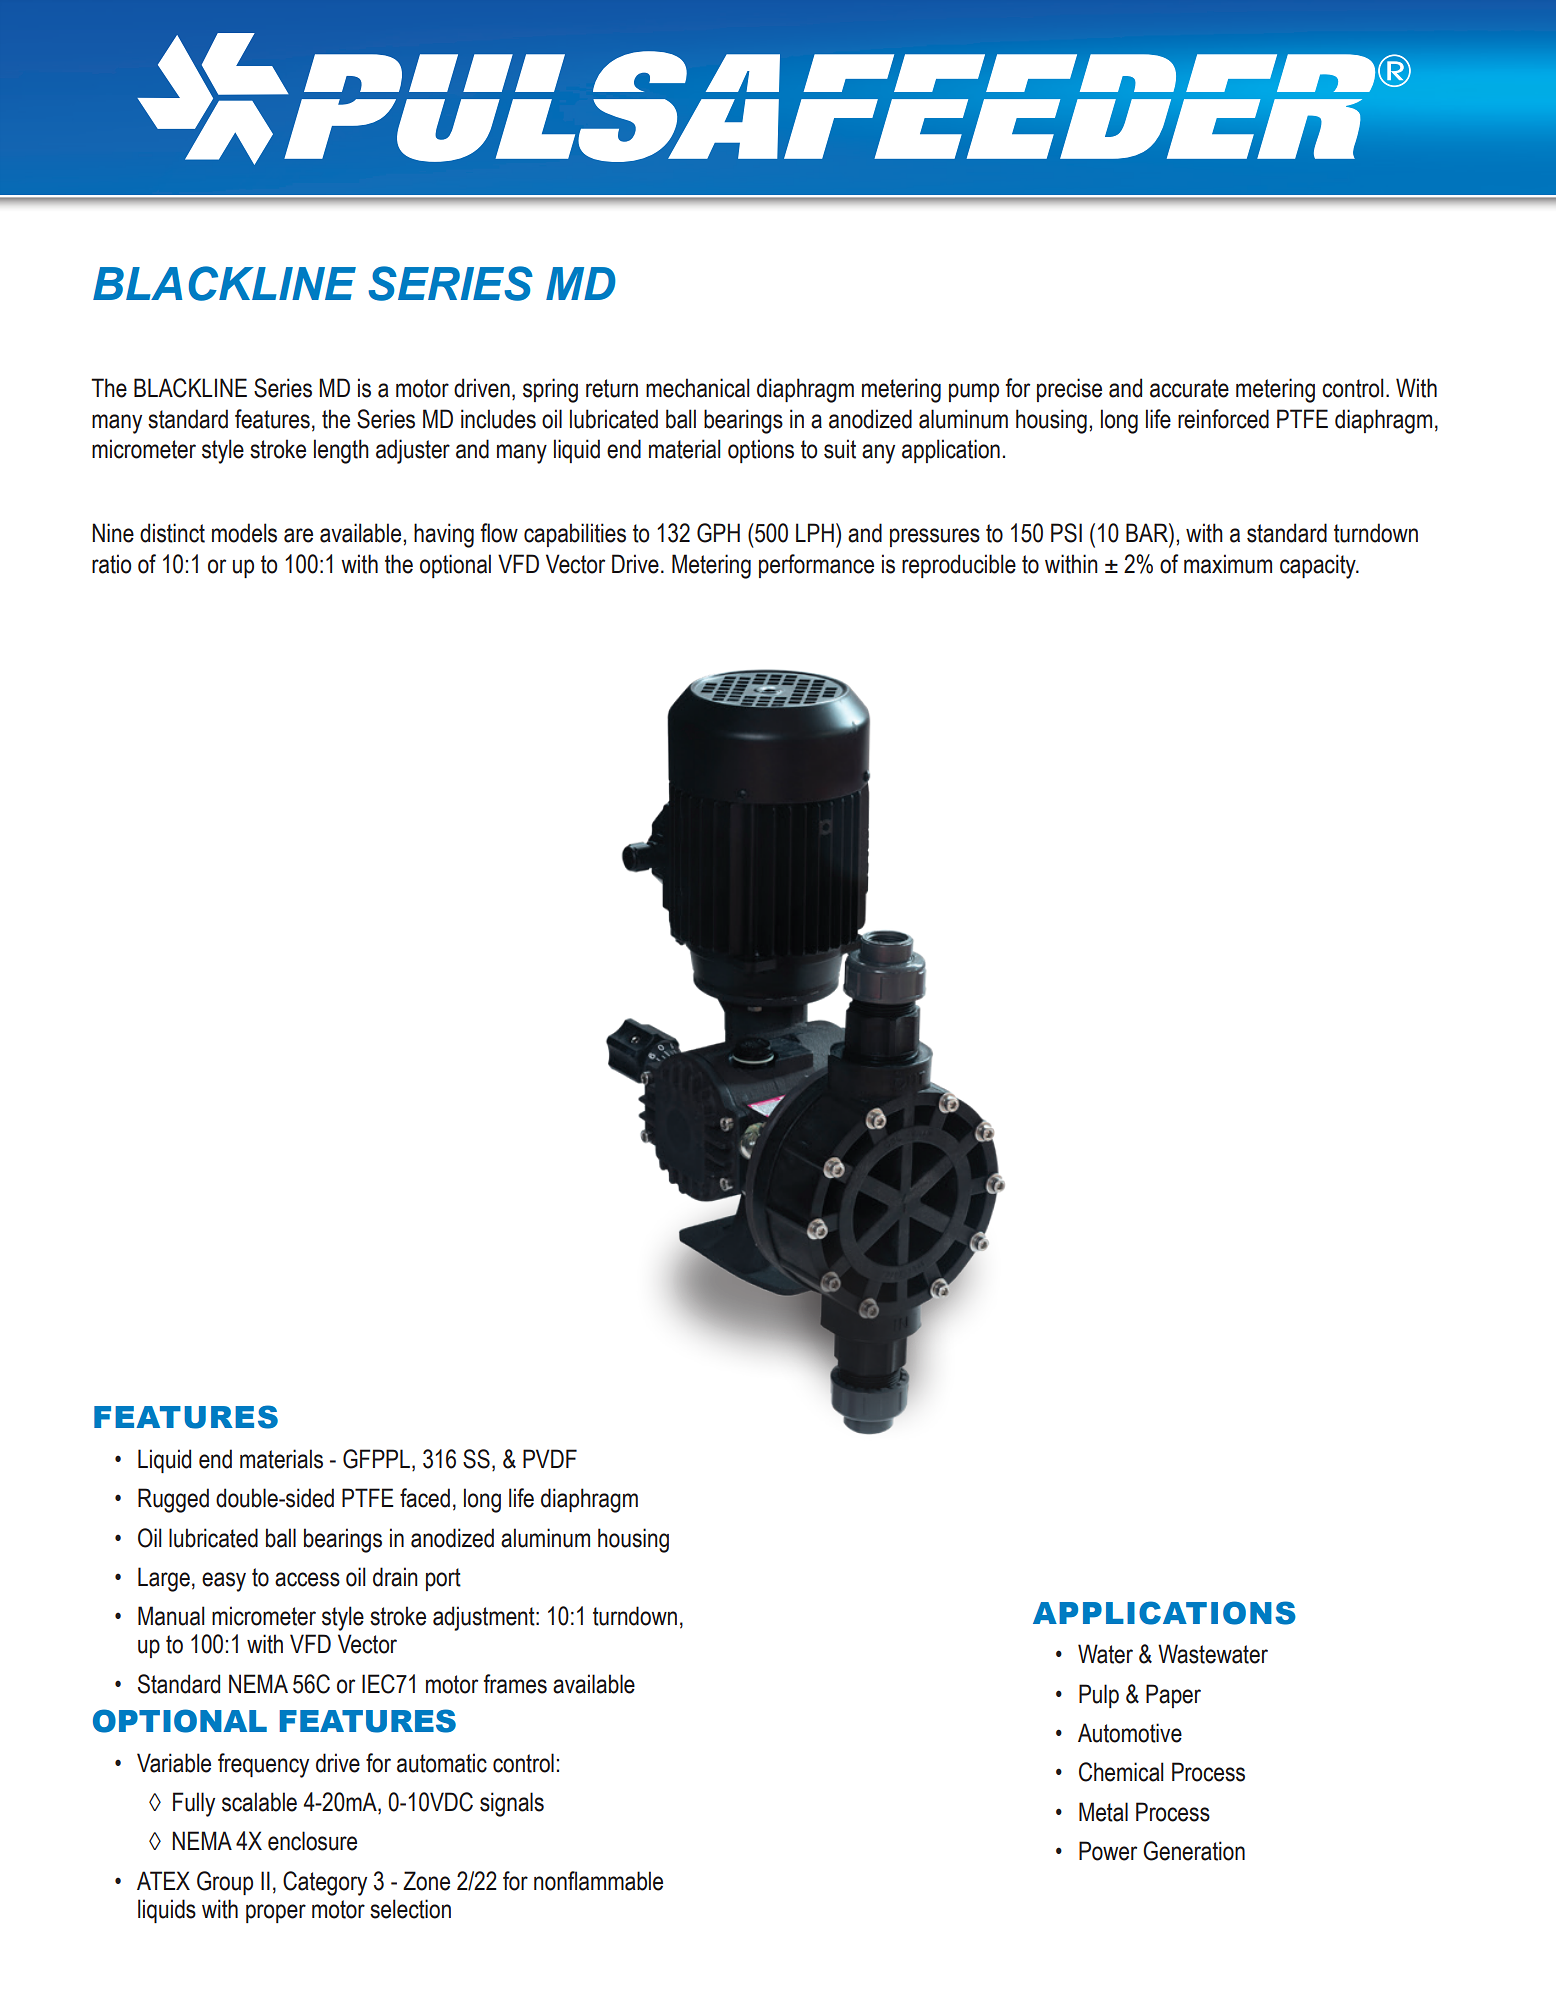 Image resolution: width=1556 pixels, height=2013 pixels. I want to click on reinforced, so click(1223, 419).
